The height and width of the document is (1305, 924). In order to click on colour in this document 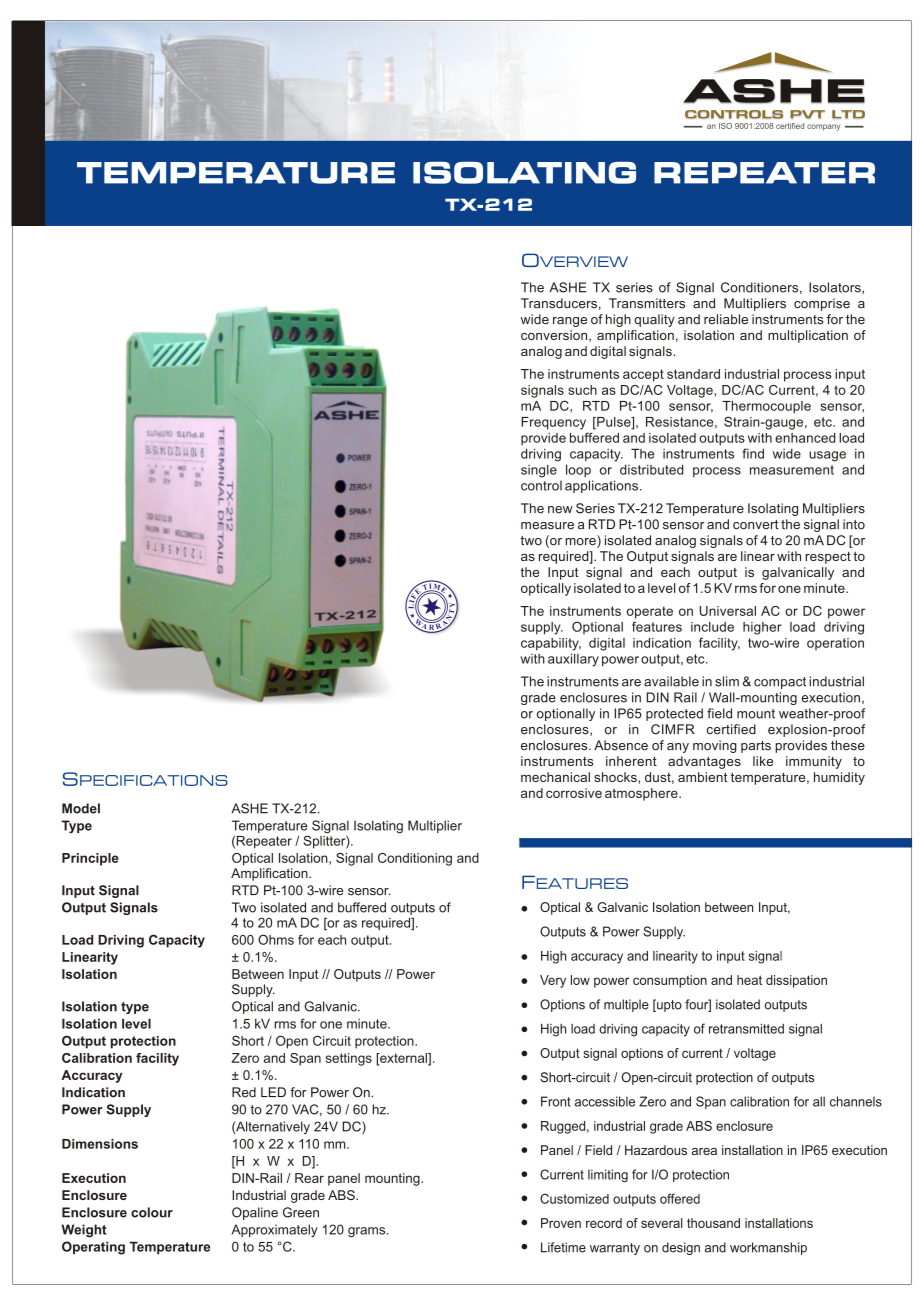, I will do `click(152, 1212)`.
